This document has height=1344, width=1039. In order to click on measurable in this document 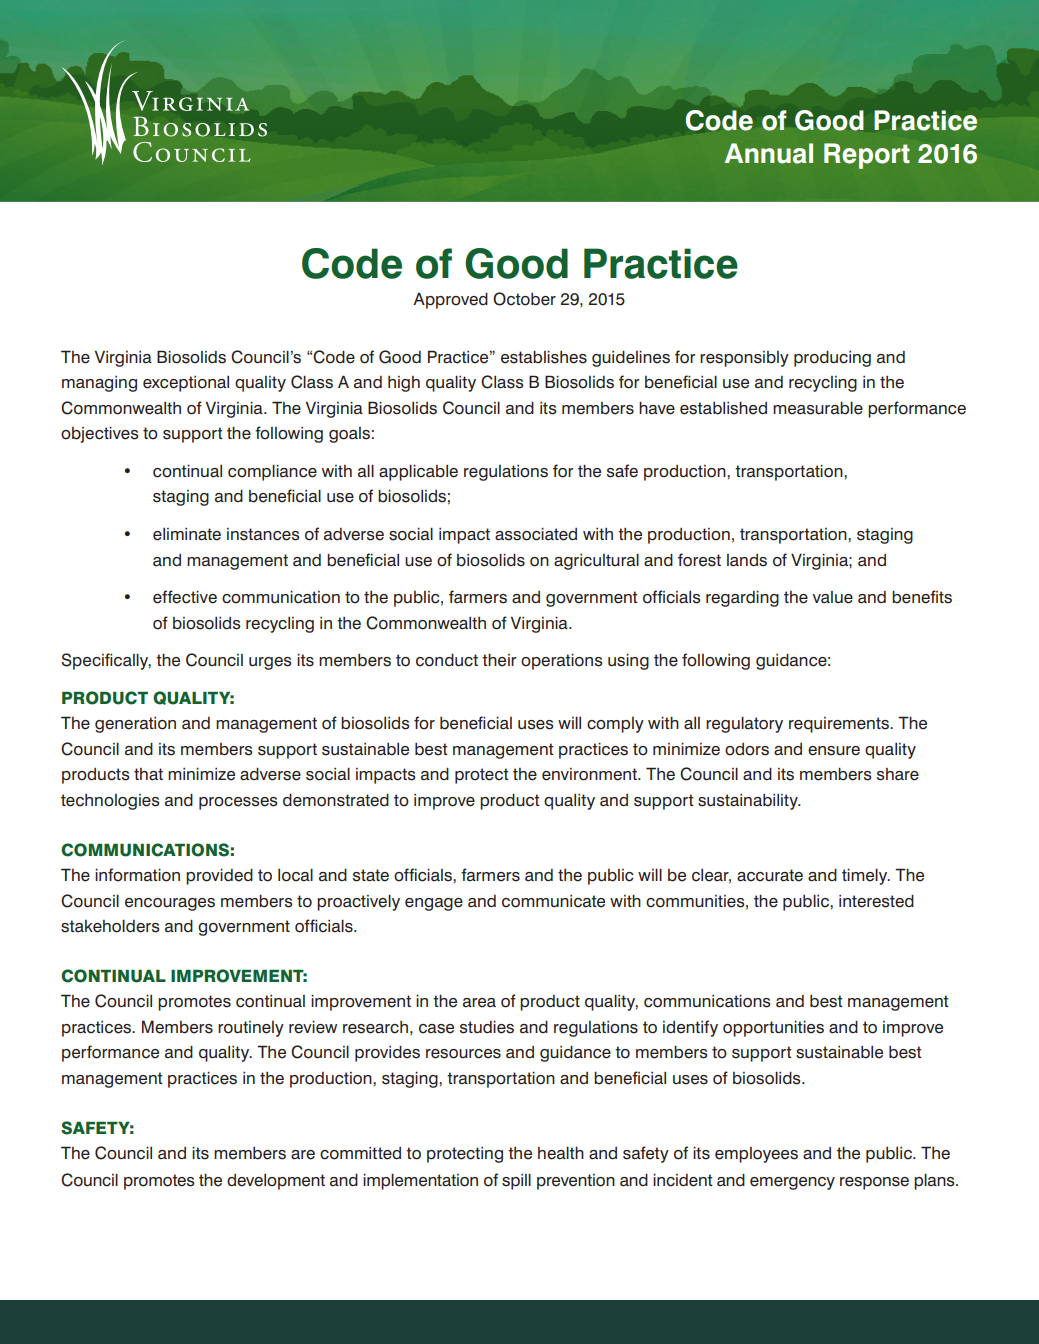, I will do `click(818, 408)`.
